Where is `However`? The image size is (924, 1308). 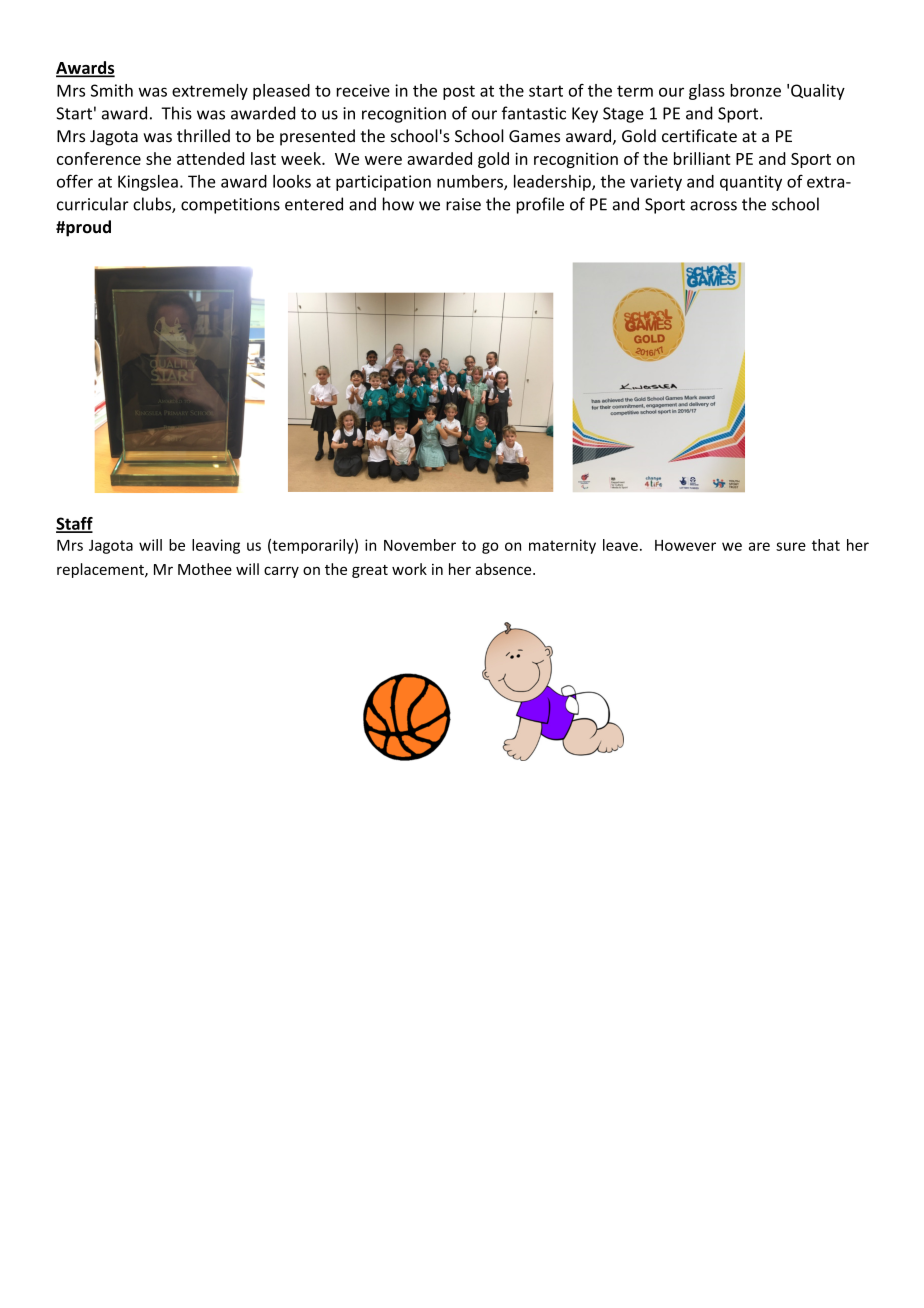 However is located at coordinates (685, 545).
